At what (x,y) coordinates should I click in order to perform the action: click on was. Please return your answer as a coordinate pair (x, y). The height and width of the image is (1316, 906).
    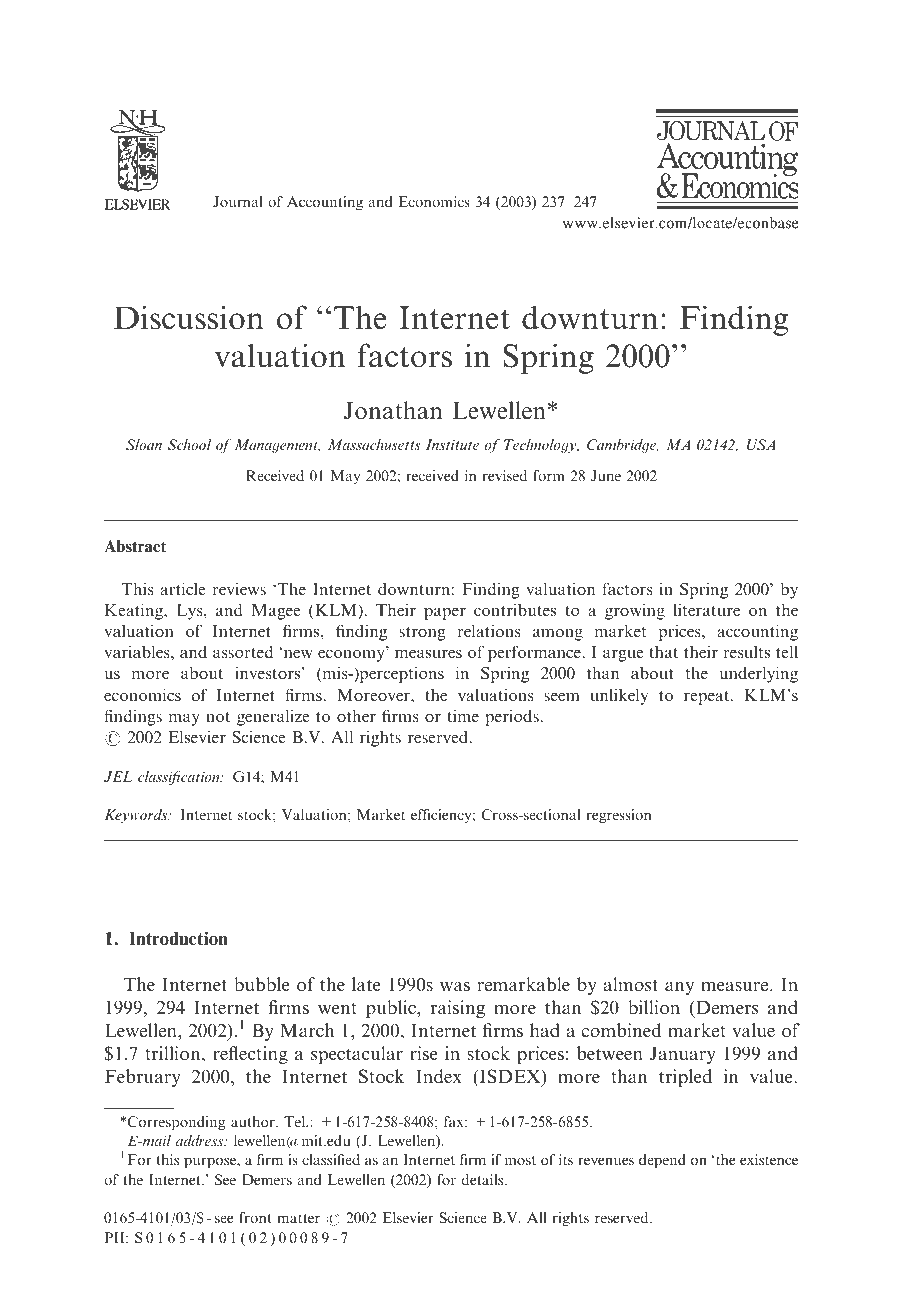
    Looking at the image, I should click on (455, 986).
